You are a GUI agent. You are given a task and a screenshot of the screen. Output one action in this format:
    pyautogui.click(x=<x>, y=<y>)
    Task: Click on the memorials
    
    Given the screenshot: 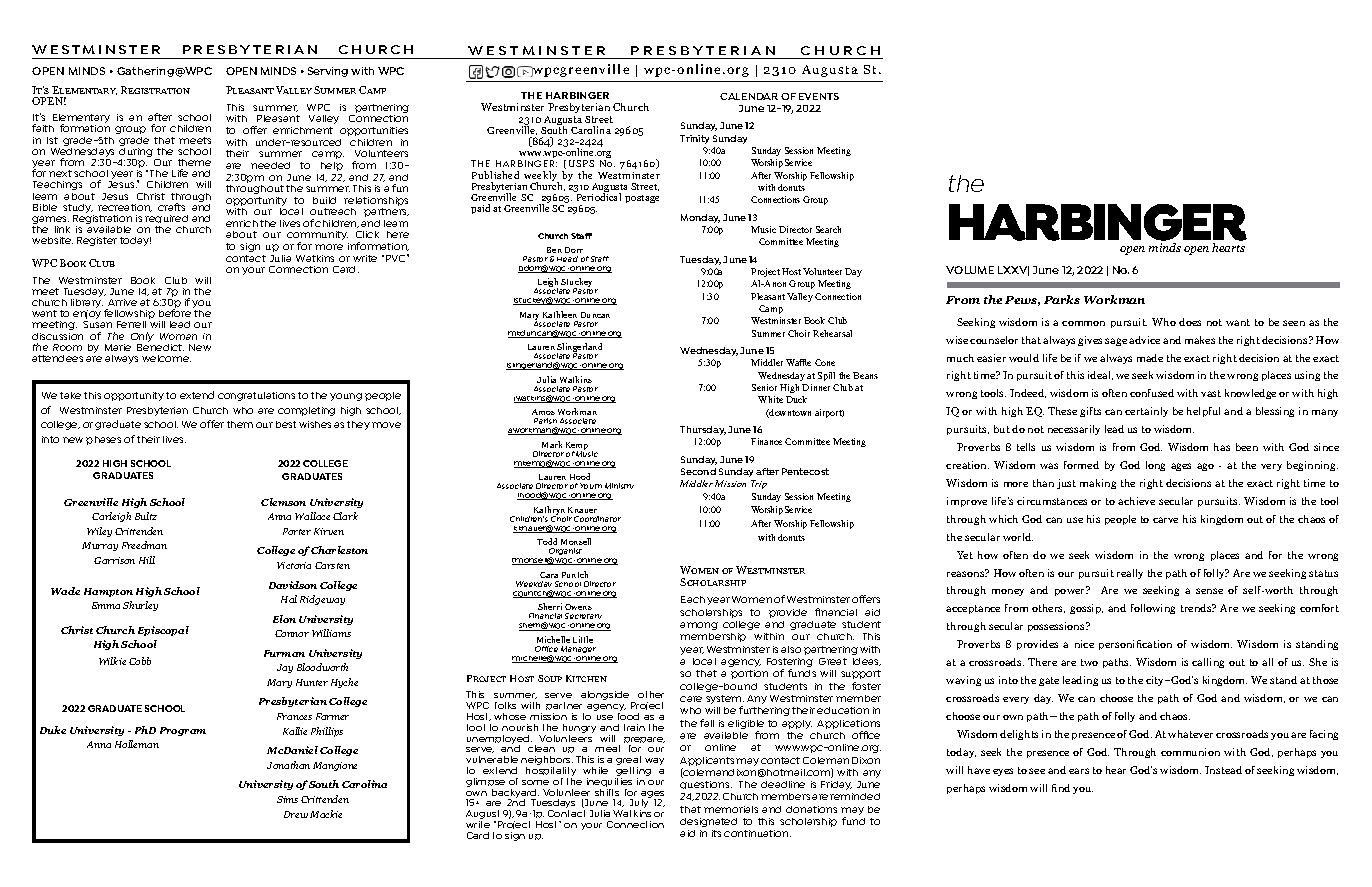 What is the action you would take?
    pyautogui.click(x=731, y=809)
